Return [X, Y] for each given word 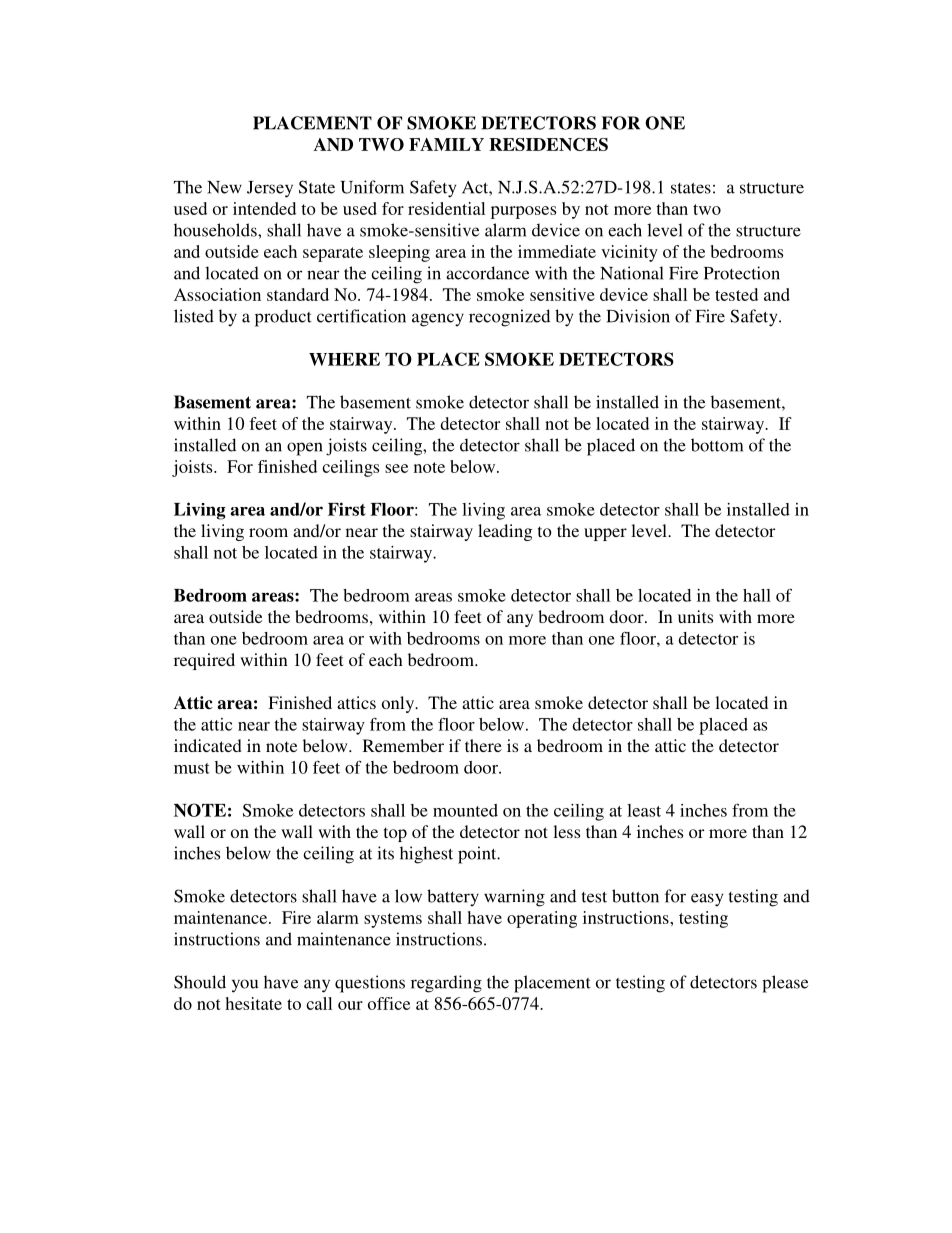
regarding [446, 984]
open [305, 449]
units [695, 616]
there [483, 745]
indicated [208, 745]
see [396, 468]
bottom [717, 445]
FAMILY [446, 144]
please [785, 984]
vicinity [629, 253]
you [245, 986]
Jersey [270, 189]
